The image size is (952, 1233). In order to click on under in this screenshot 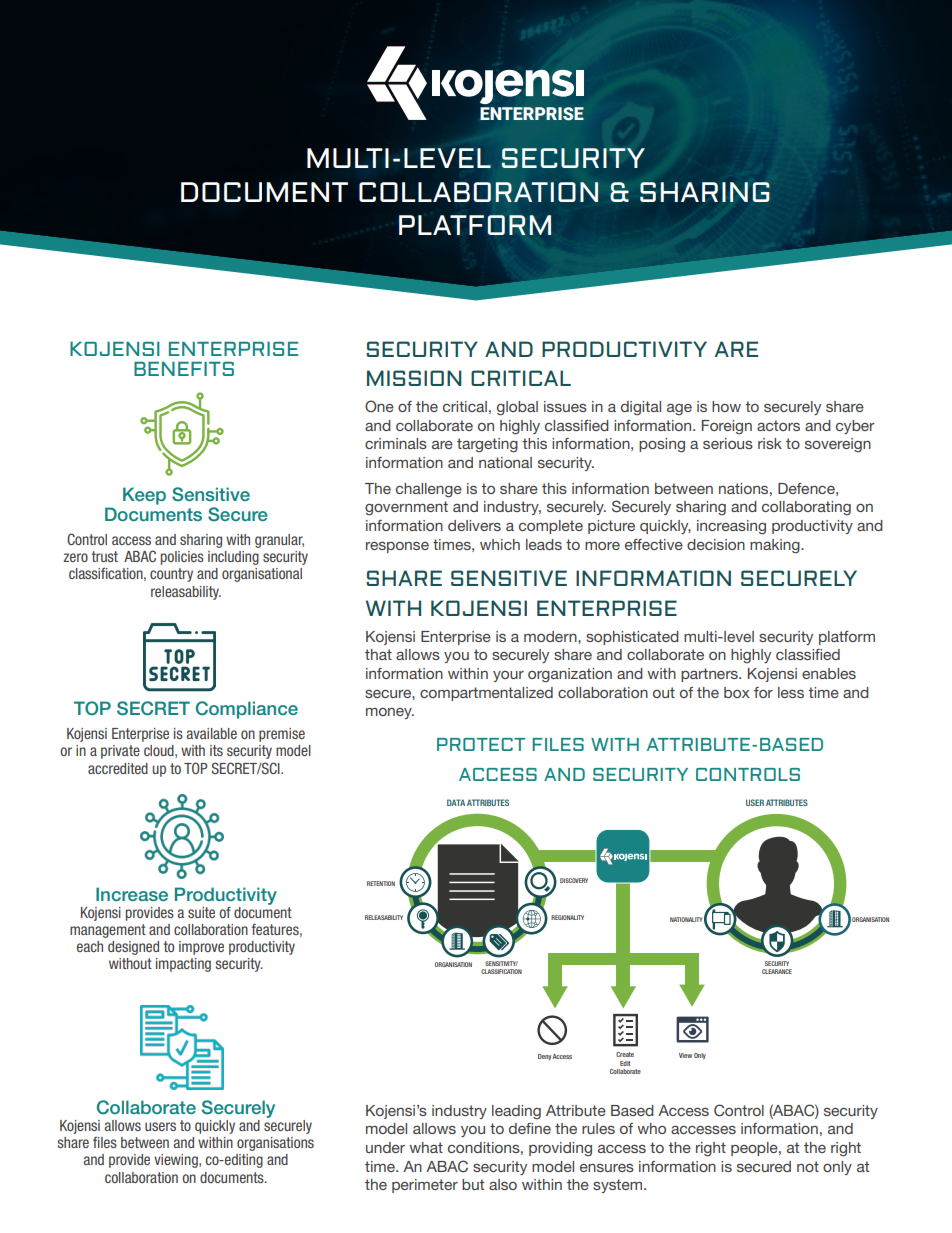, I will do `click(385, 1147)`.
